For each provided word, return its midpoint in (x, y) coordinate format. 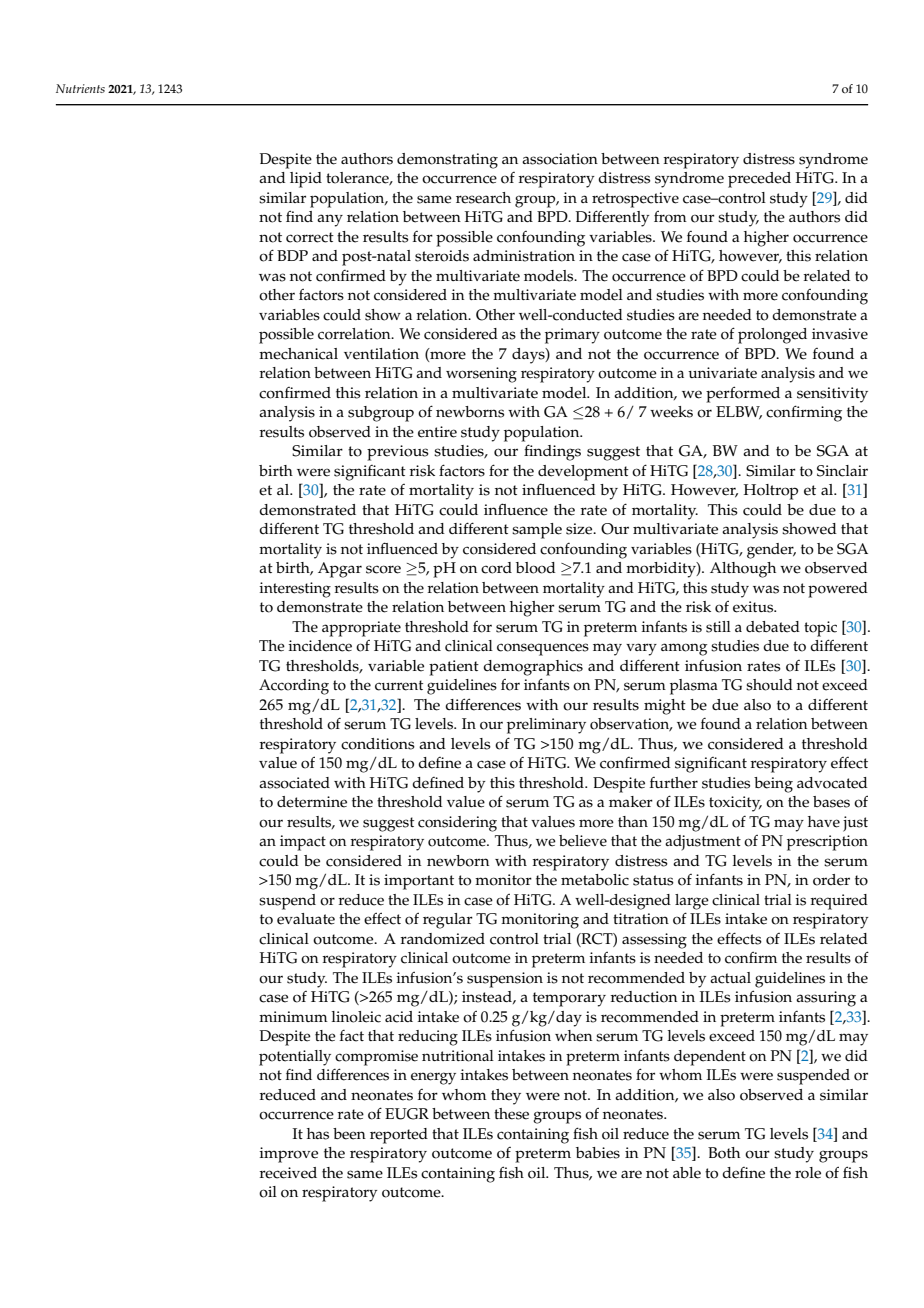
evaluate (306, 919)
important (419, 882)
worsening (481, 375)
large (692, 902)
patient (454, 668)
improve (288, 1155)
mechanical (298, 354)
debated (773, 627)
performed (743, 394)
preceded (759, 180)
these (511, 1114)
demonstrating (447, 161)
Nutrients (80, 88)
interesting (295, 590)
